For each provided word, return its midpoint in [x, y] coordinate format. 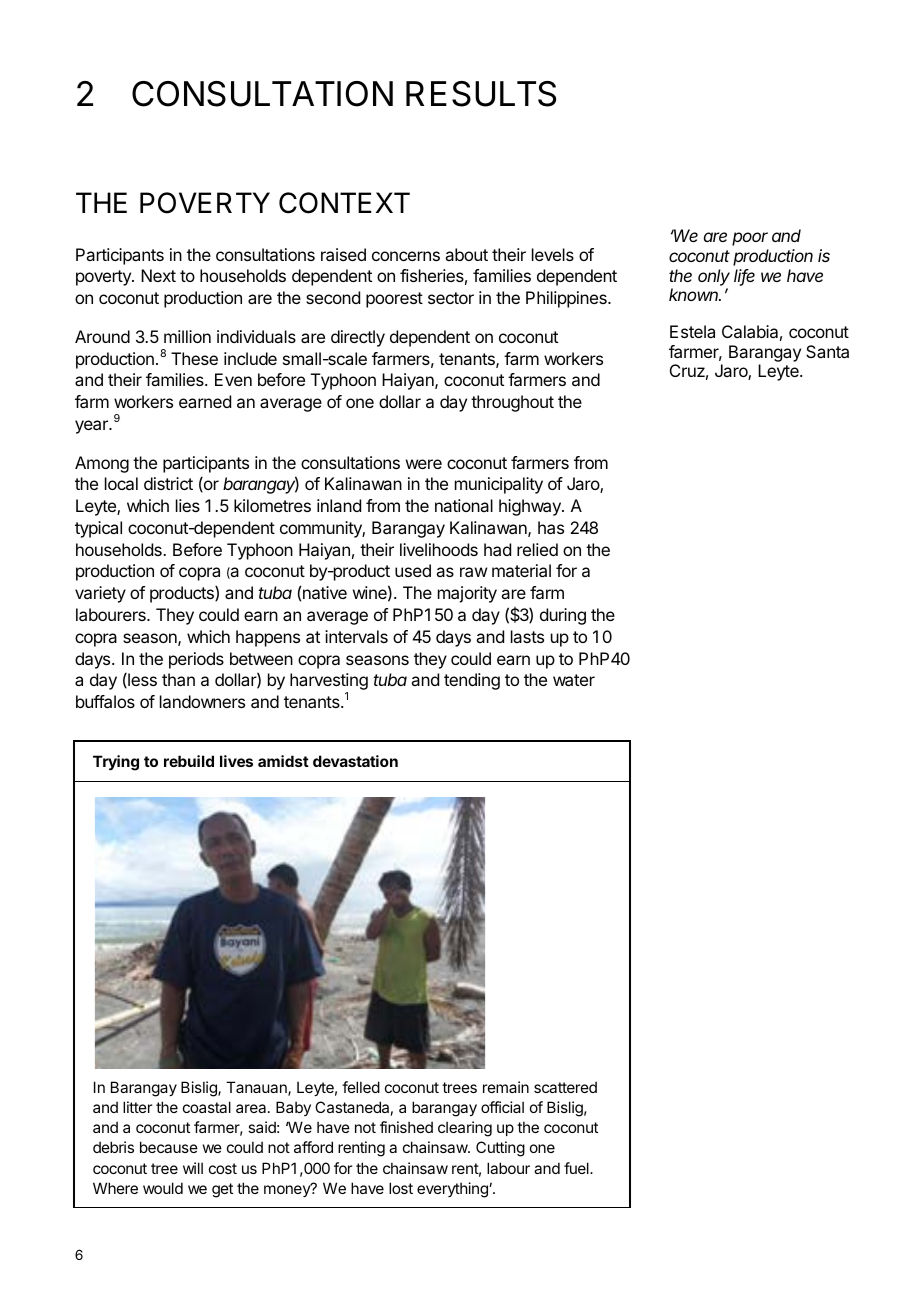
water [574, 680]
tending [472, 681]
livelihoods [439, 549]
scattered [565, 1087]
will [193, 1168]
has [551, 527]
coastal [207, 1107]
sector [451, 298]
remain [506, 1087]
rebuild [189, 761]
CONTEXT [344, 203]
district [168, 483]
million [187, 336]
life [744, 277]
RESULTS [481, 94]
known [695, 294]
